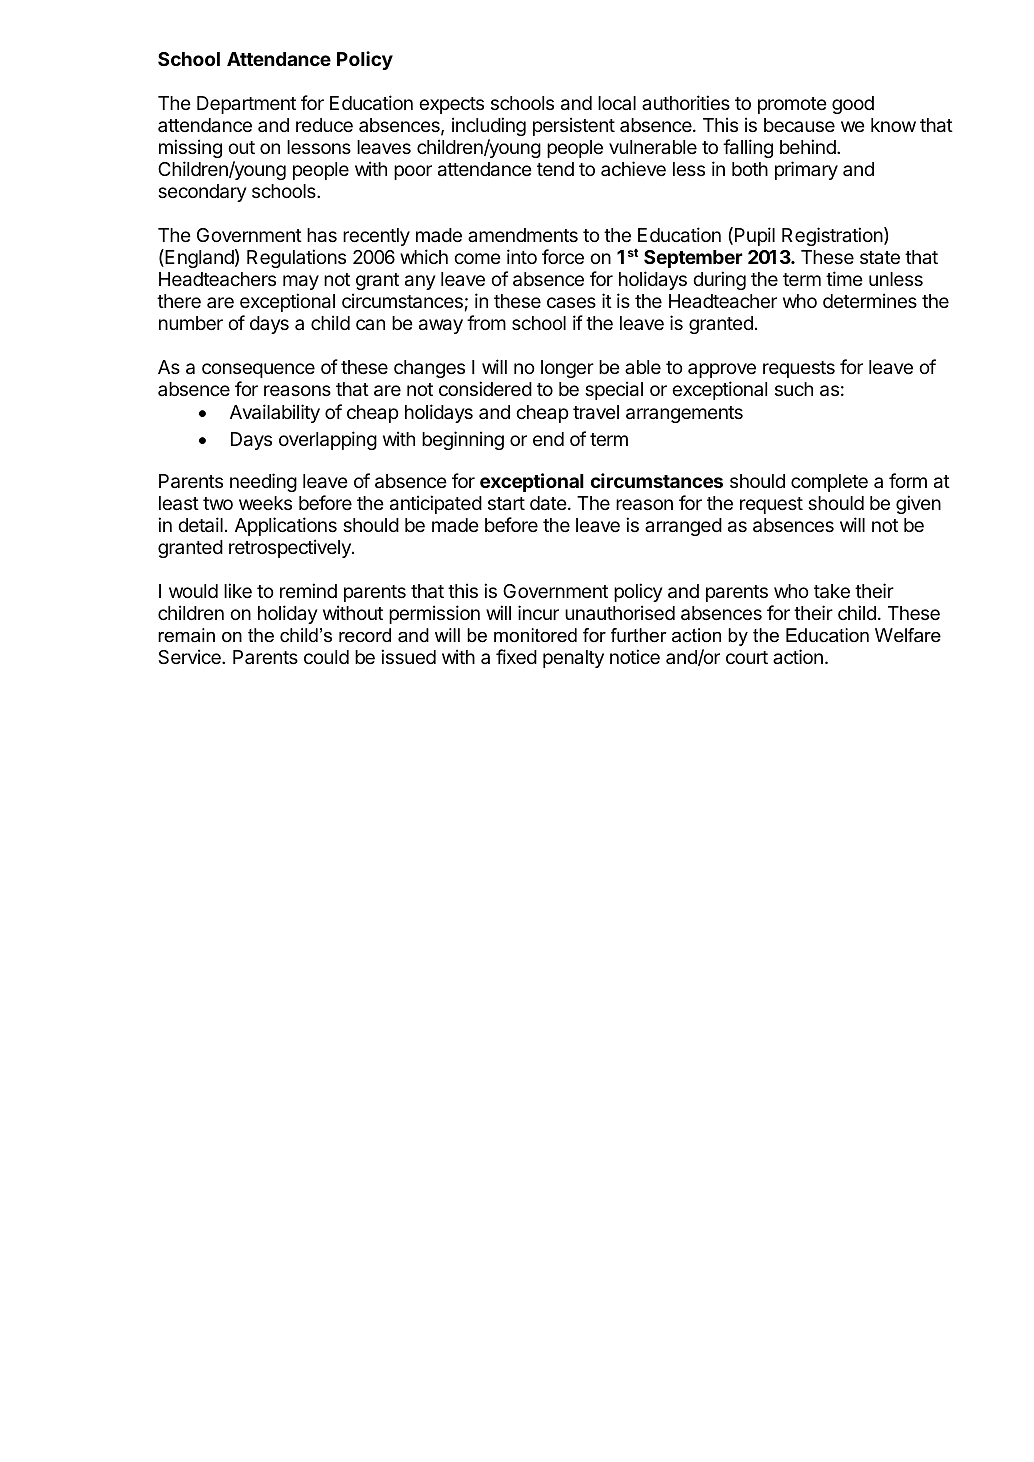 Image resolution: width=1034 pixels, height=1462 pixels. What do you see at coordinates (574, 126) in the page?
I see `persistent` at bounding box center [574, 126].
